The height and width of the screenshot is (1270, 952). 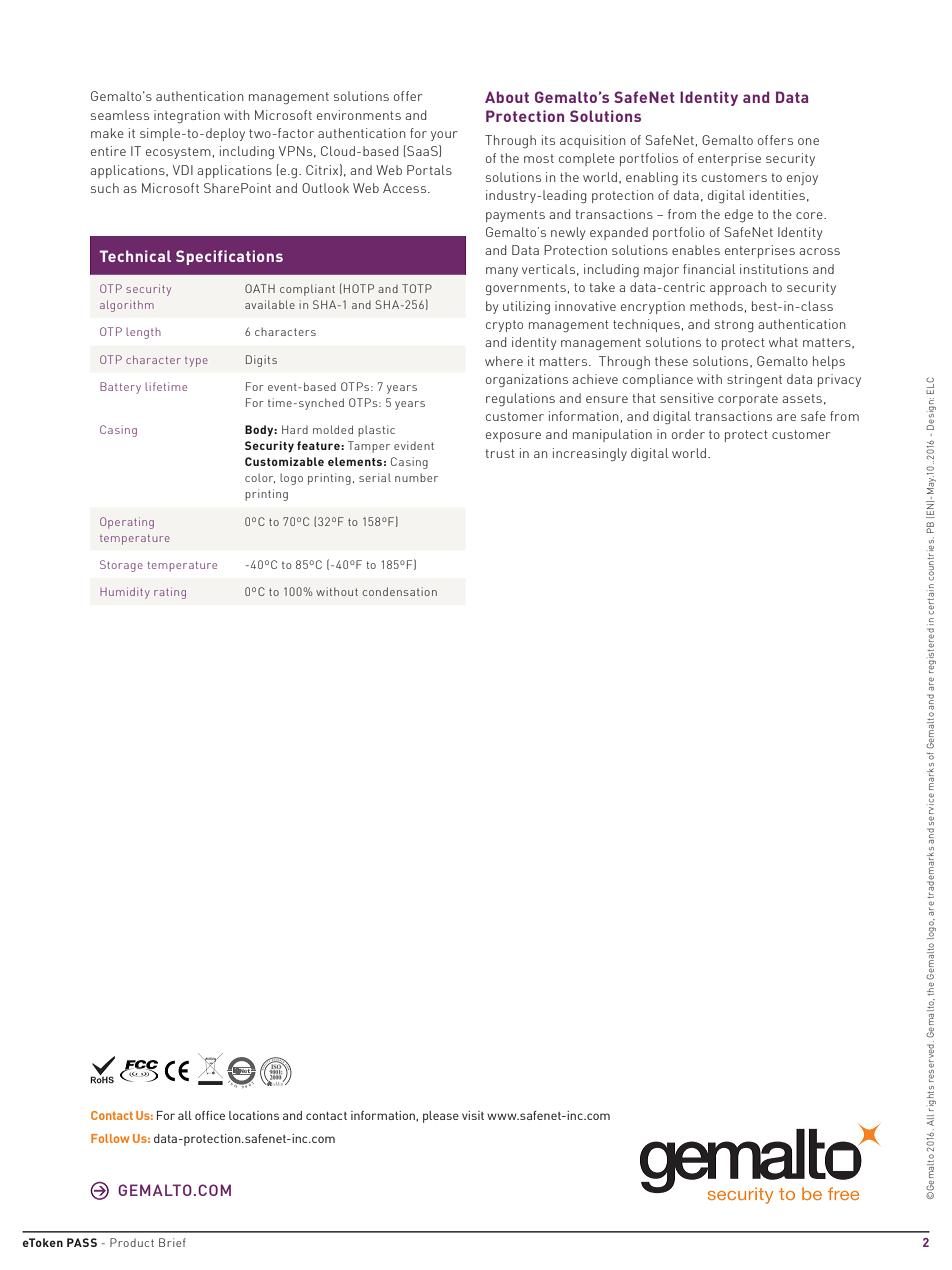 What do you see at coordinates (399, 591) in the screenshot?
I see `condensation` at bounding box center [399, 591].
